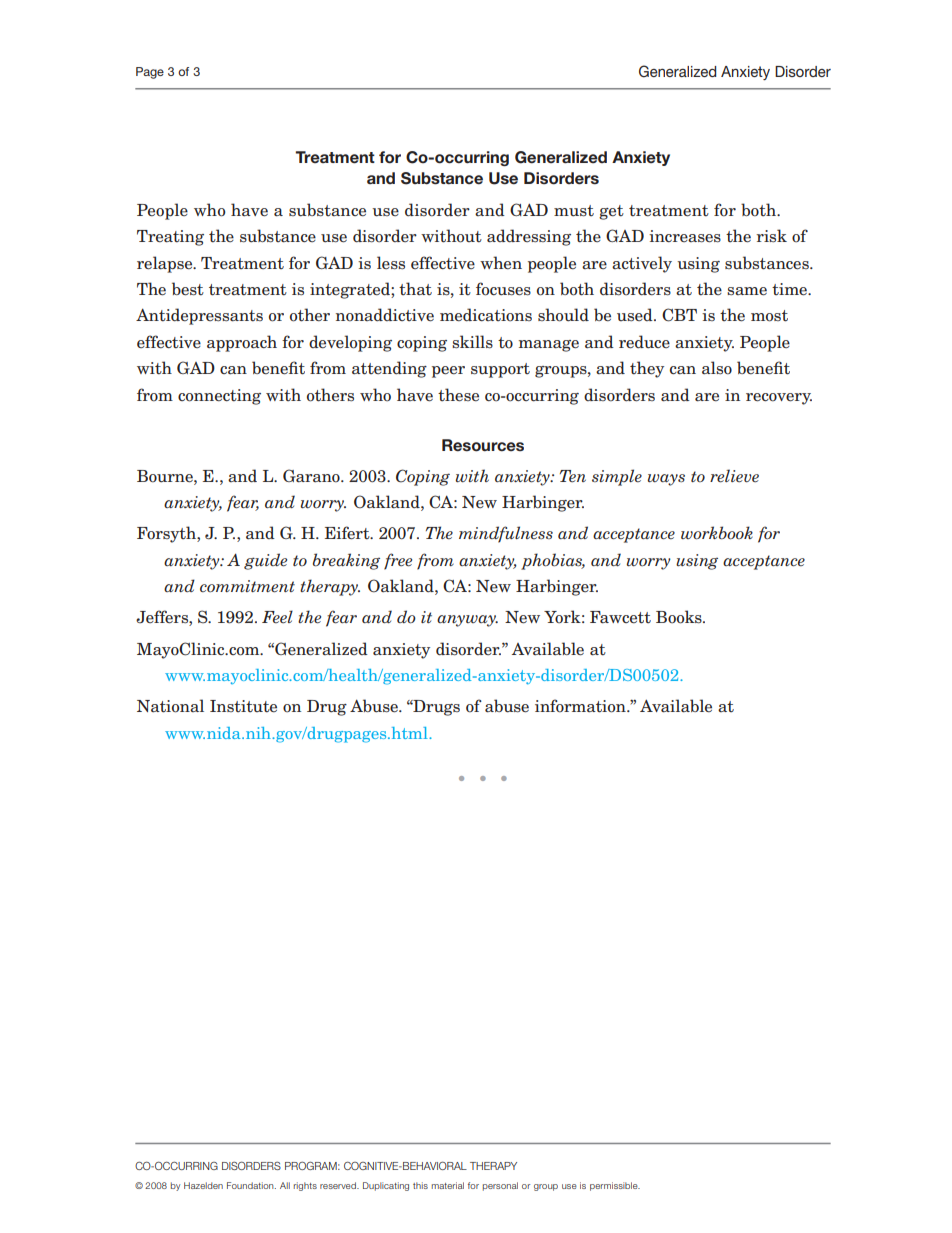 The image size is (952, 1233). What do you see at coordinates (251, 1185) in the screenshot?
I see `Foundation` at bounding box center [251, 1185].
